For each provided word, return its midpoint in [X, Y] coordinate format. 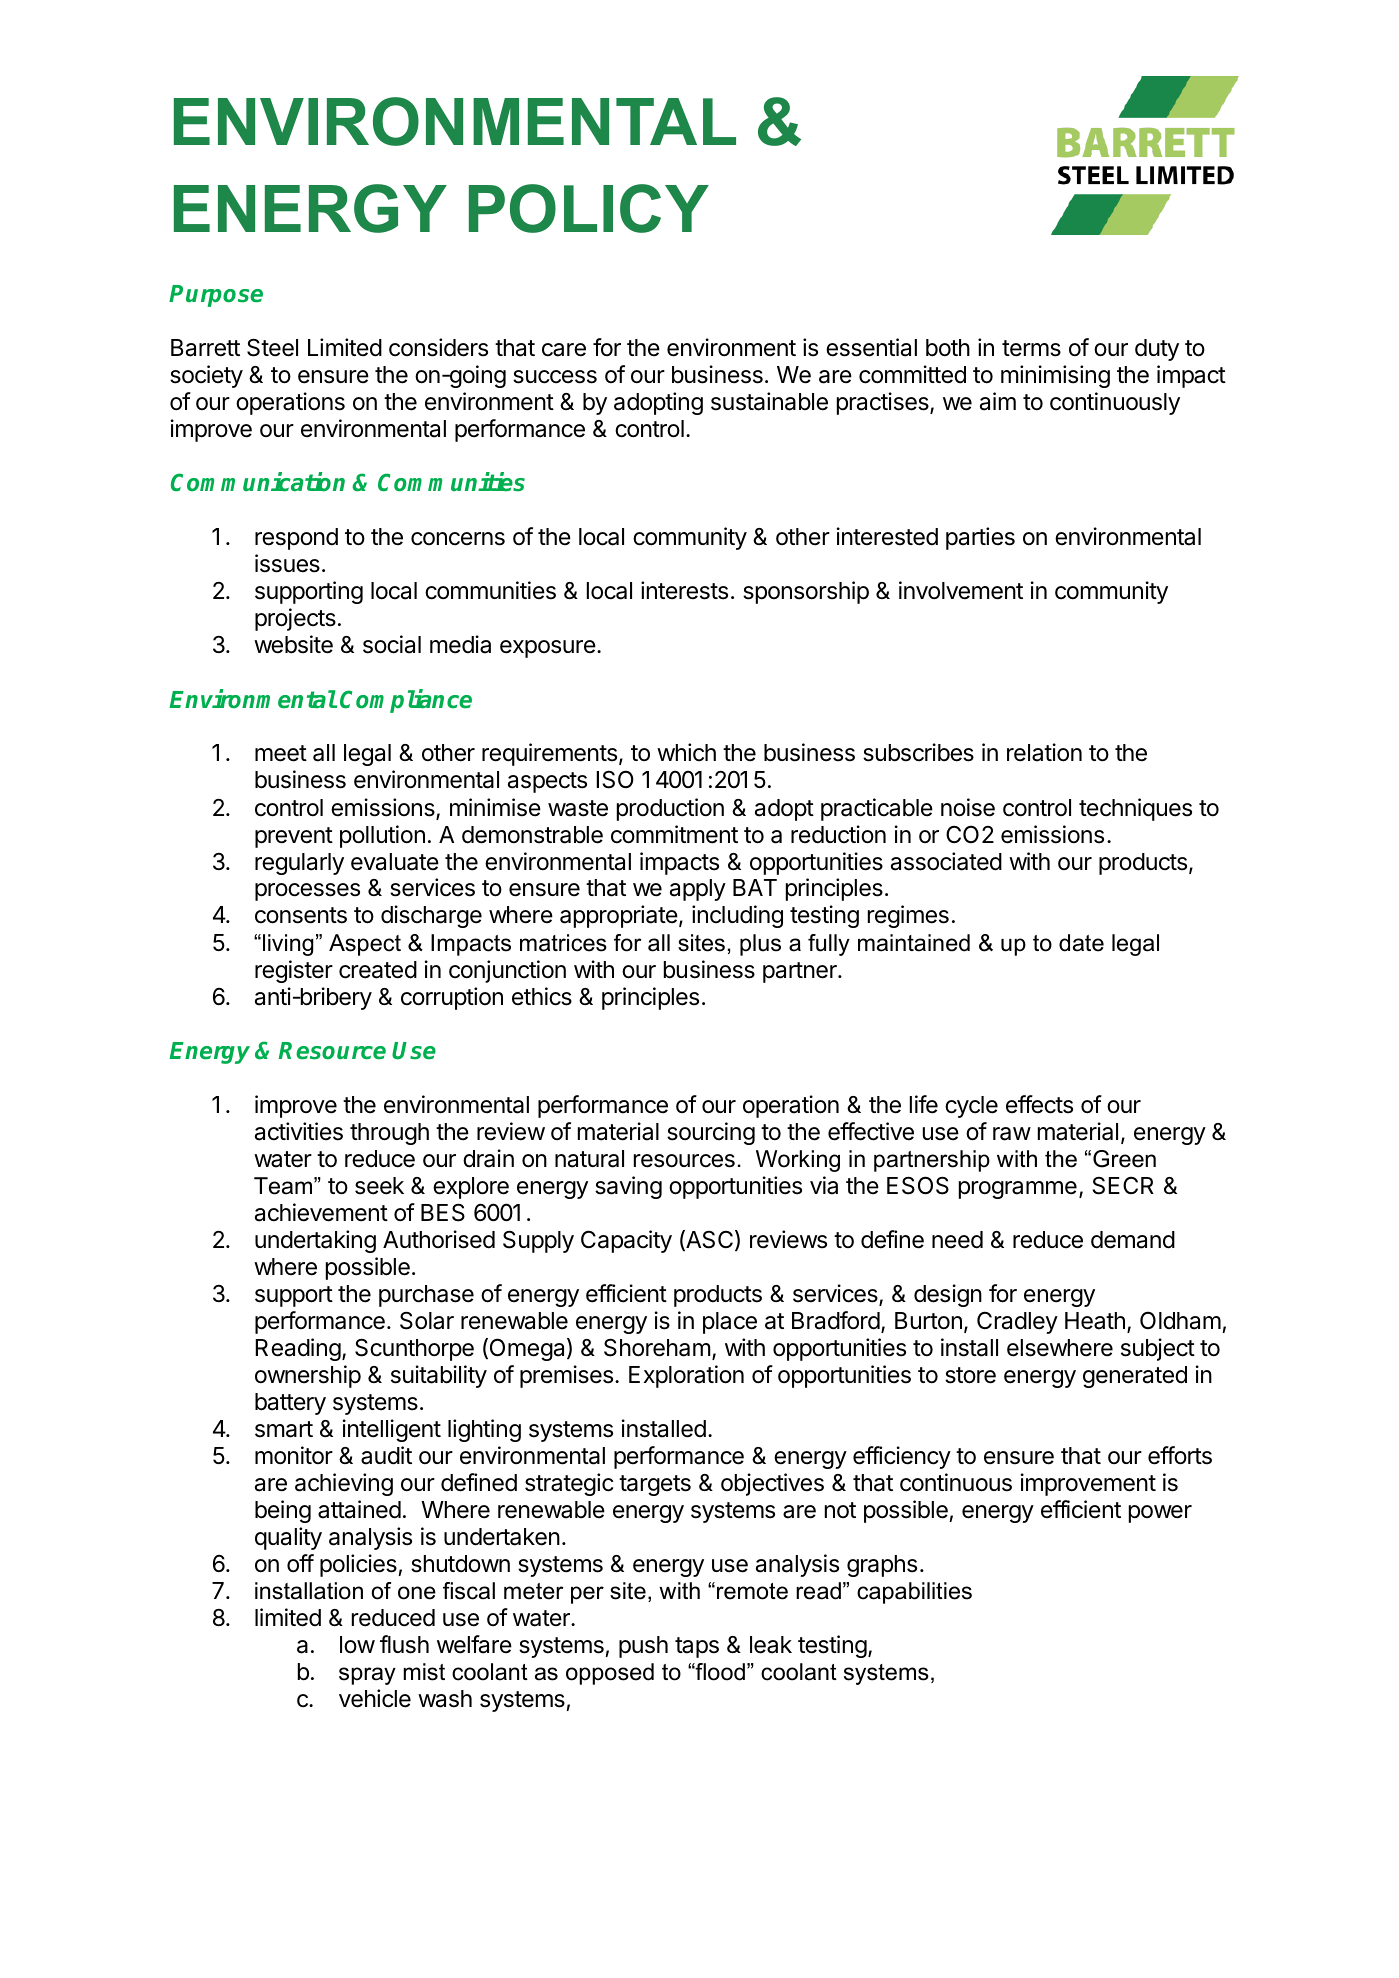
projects [295, 619]
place [730, 1323]
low [357, 1645]
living [288, 945]
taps [697, 1647]
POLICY [589, 208]
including [737, 916]
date [1081, 943]
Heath [1095, 1321]
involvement [961, 590]
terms [1031, 348]
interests [684, 590]
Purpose [216, 296]
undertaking [315, 1241]
